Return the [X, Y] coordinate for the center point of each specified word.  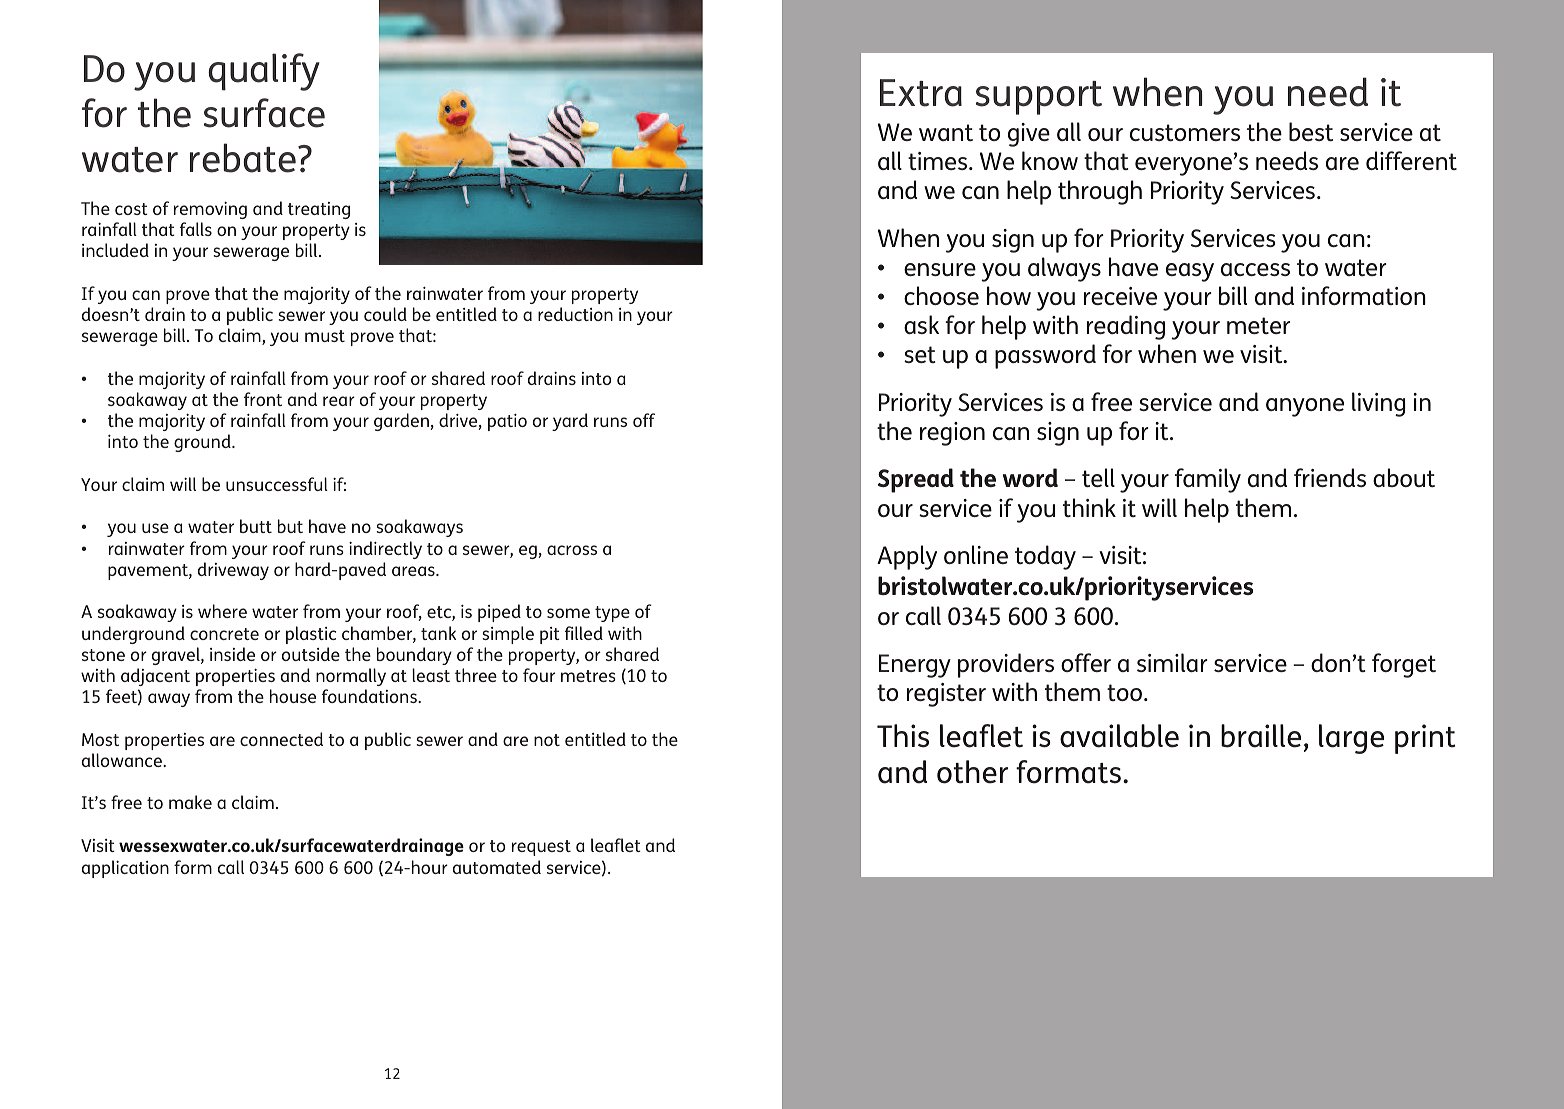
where [222, 611]
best [1311, 131]
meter [1258, 325]
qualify [264, 72]
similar [1172, 662]
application [125, 869]
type [612, 614]
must [325, 336]
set [920, 354]
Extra [921, 93]
